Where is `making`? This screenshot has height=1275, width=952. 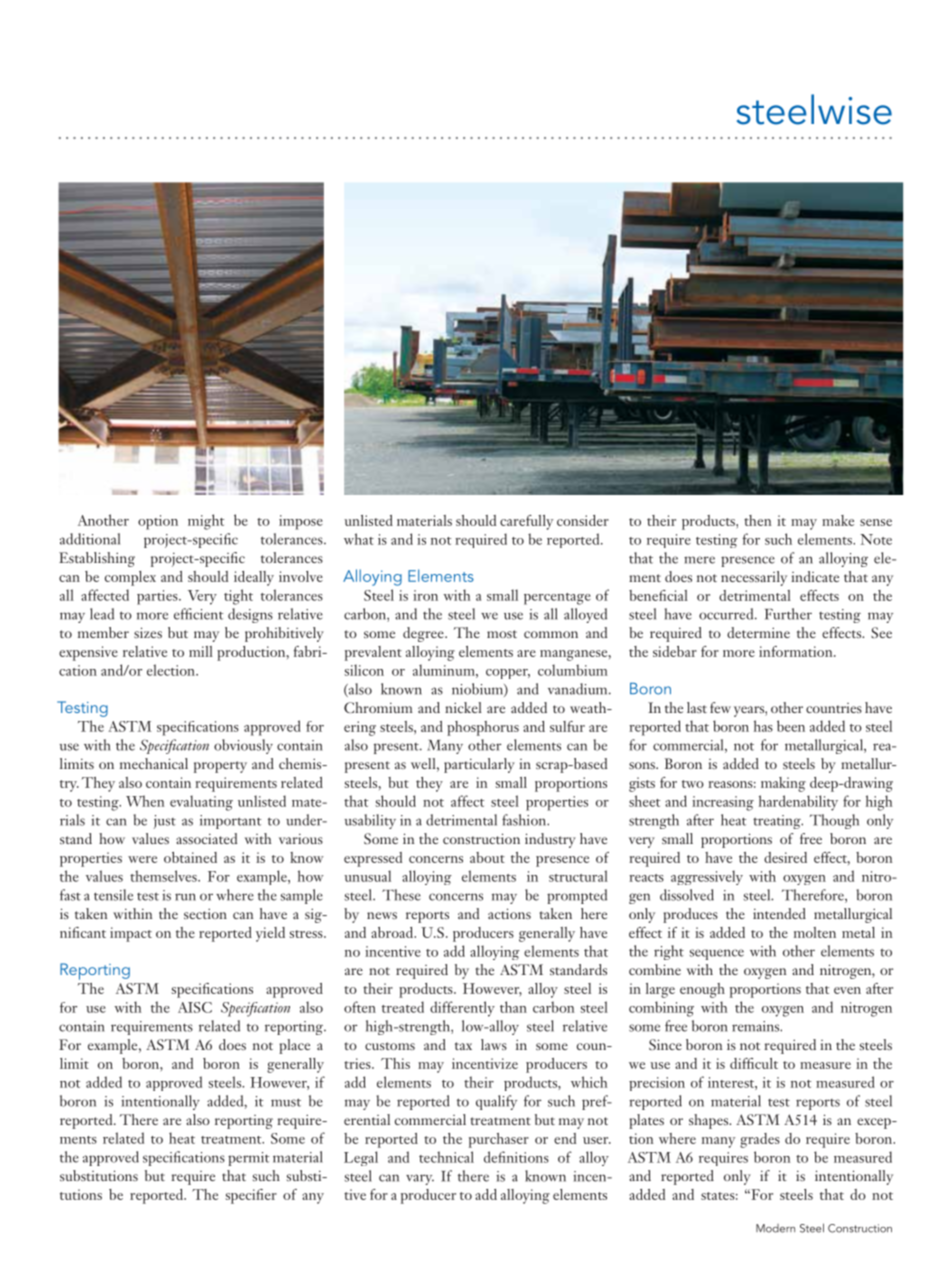
making is located at coordinates (783, 784).
